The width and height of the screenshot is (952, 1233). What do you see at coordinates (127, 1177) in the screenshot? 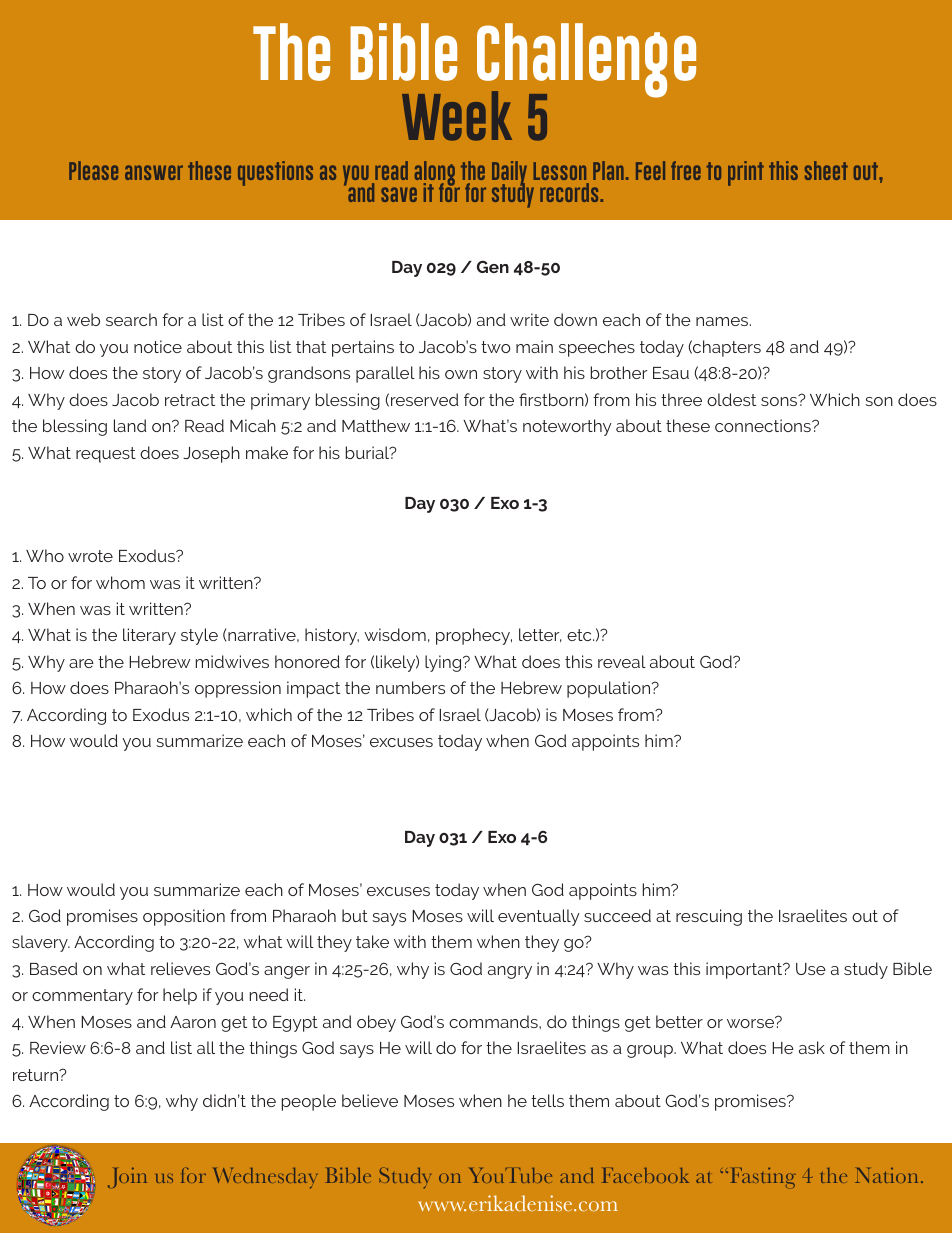
I see `Join` at bounding box center [127, 1177].
